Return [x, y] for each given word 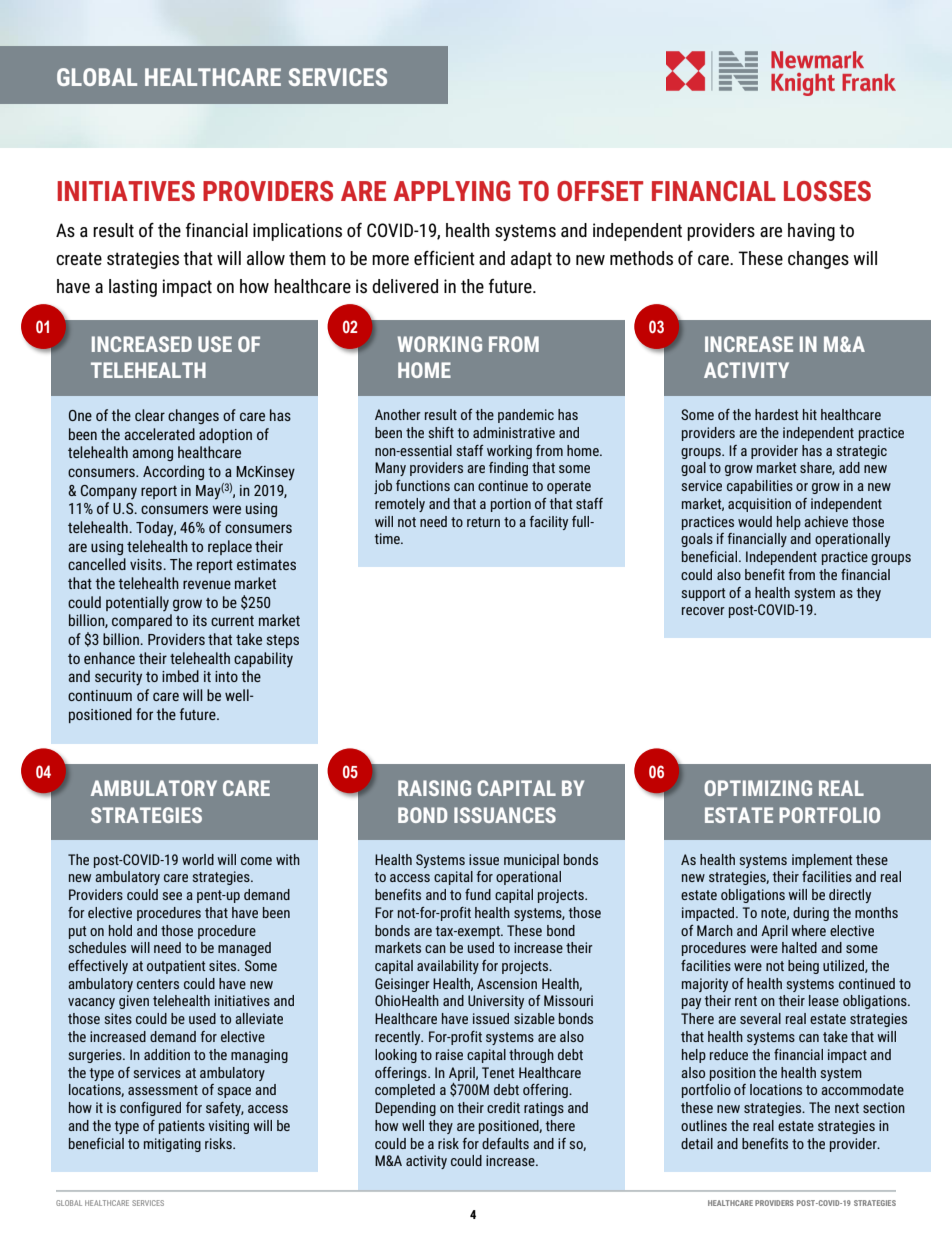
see [172, 896]
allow [266, 258]
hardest [777, 414]
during [811, 914]
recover [703, 611]
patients [182, 1127]
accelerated [159, 434]
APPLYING [452, 191]
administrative [514, 432]
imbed [180, 676]
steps [283, 641]
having [811, 232]
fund [478, 894]
